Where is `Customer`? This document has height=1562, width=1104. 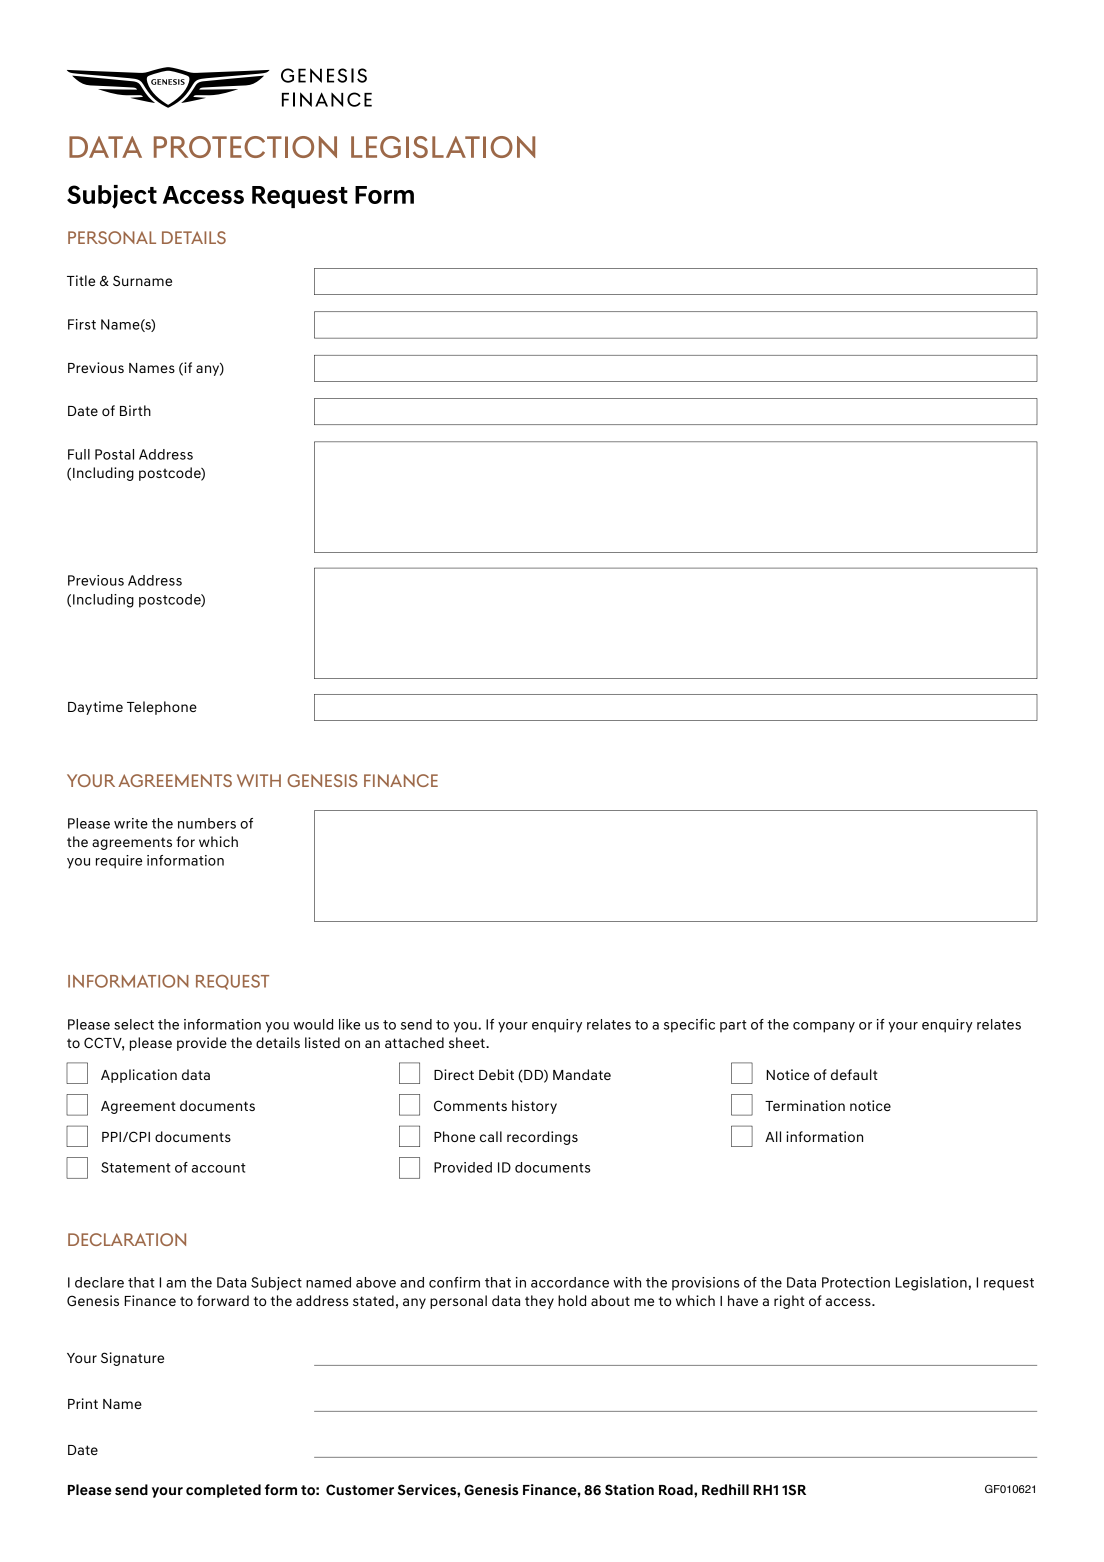
Customer is located at coordinates (360, 1490).
